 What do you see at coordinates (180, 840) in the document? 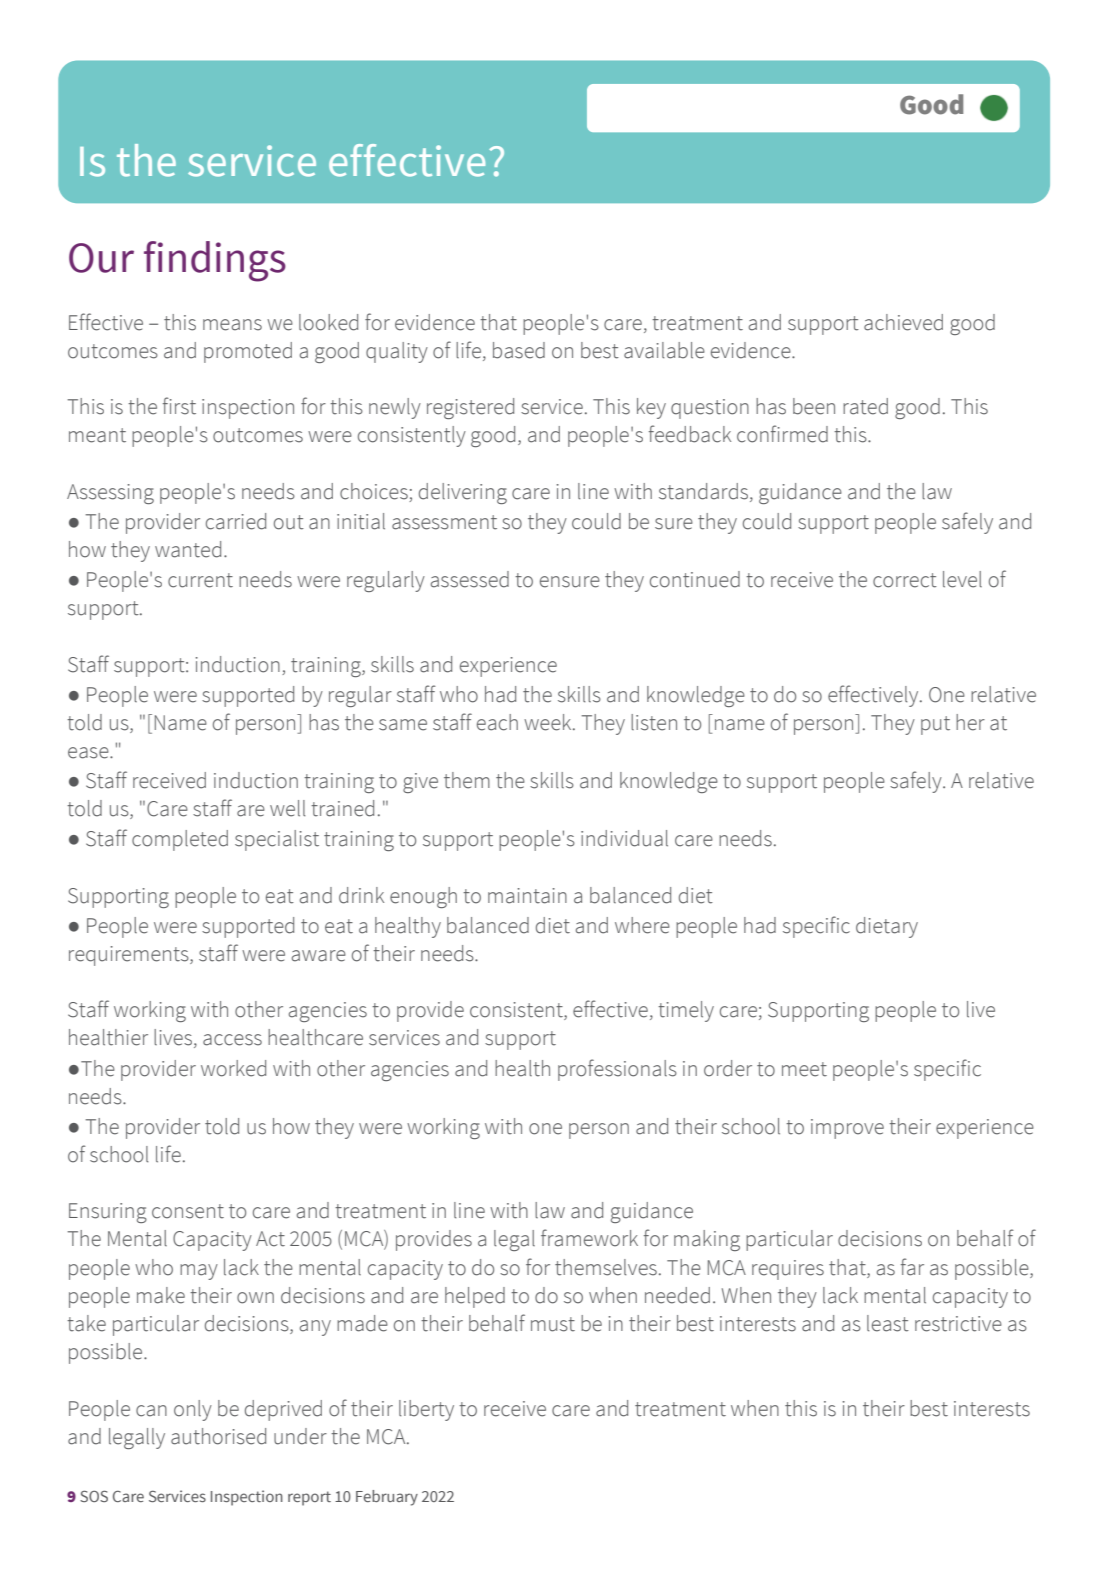
I see `completed` at bounding box center [180, 840].
